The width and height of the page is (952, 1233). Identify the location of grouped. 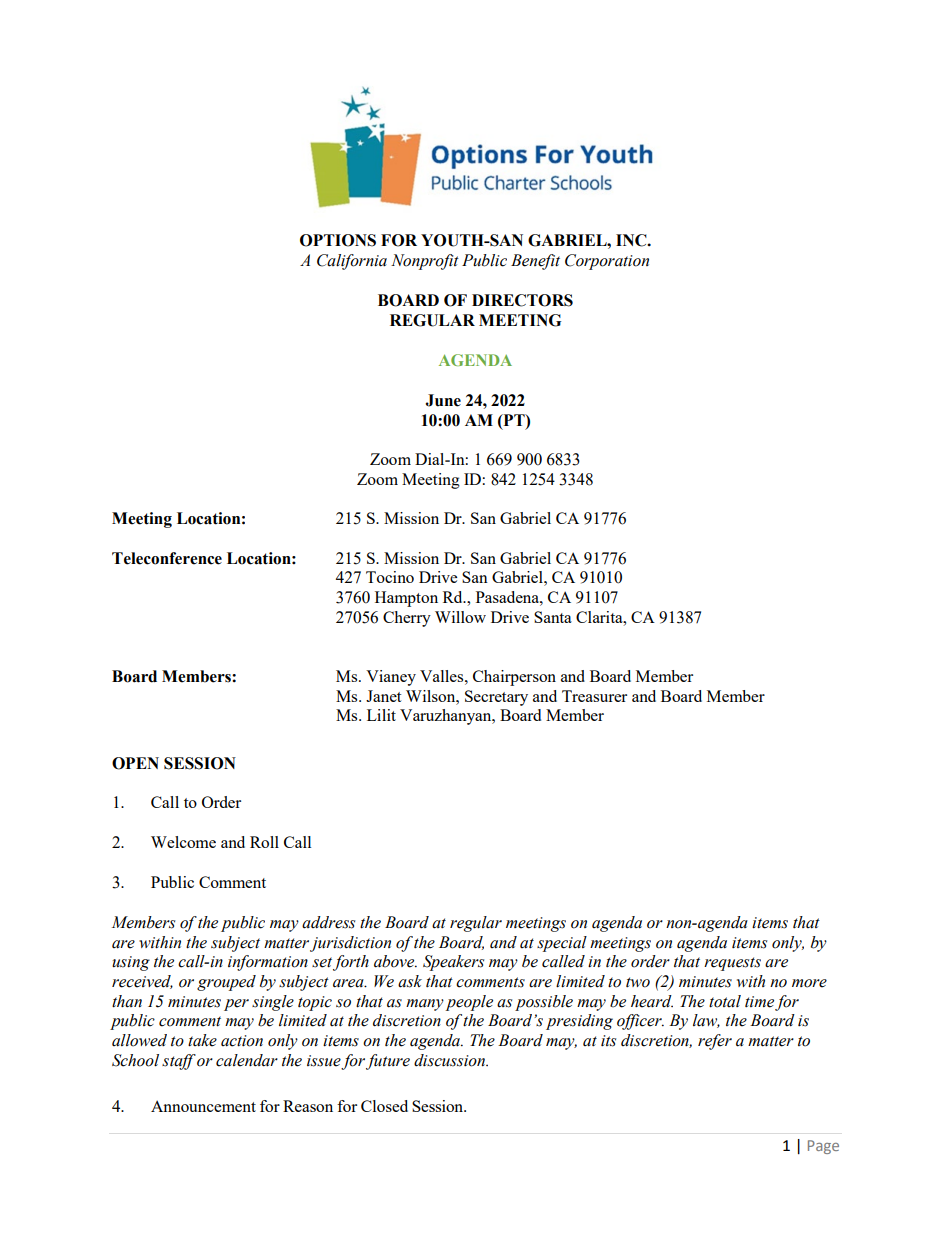
(226, 983).
